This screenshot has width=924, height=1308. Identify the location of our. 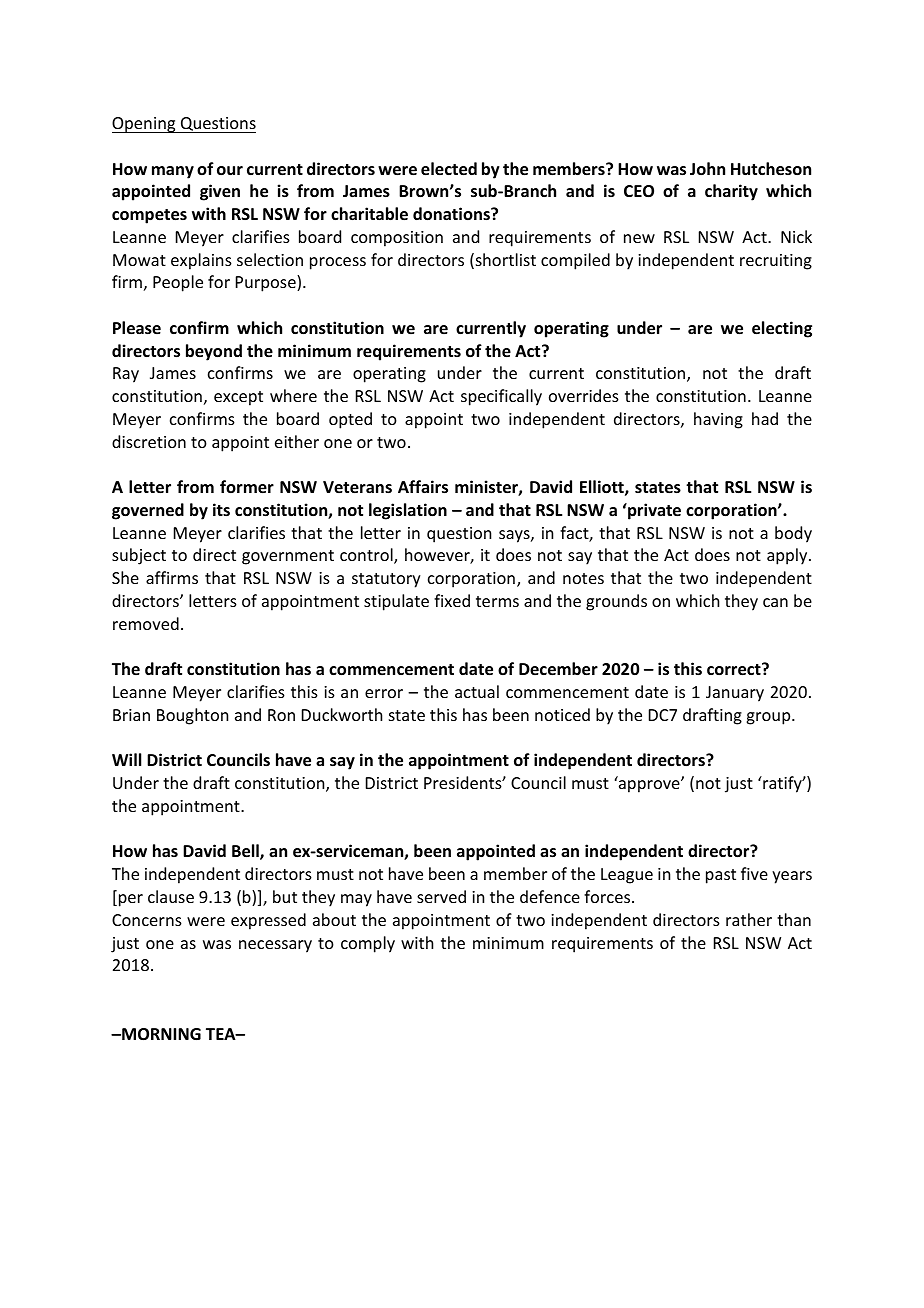
(230, 170).
